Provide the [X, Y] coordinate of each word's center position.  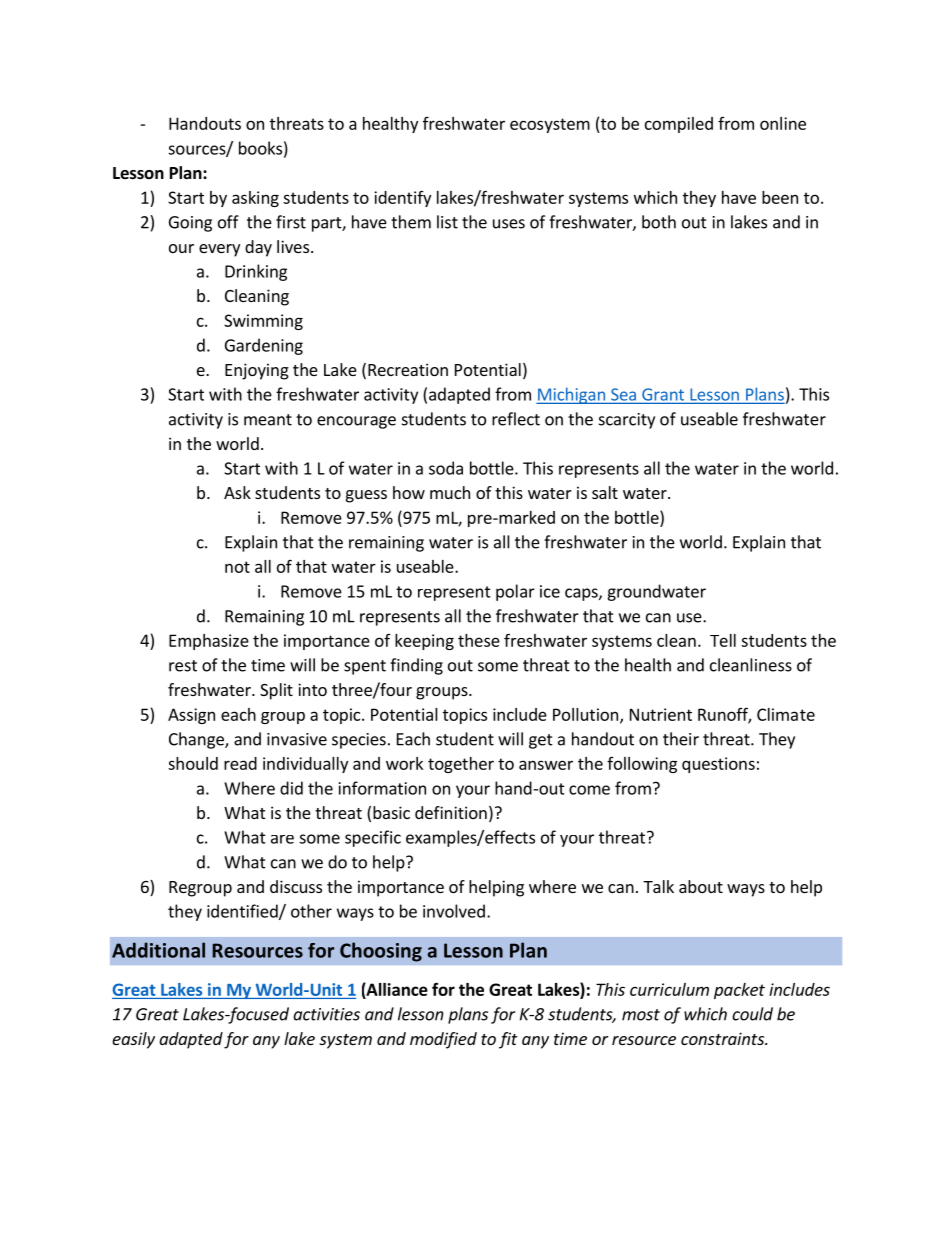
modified [443, 1040]
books [260, 148]
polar [515, 592]
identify [402, 199]
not [237, 567]
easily [133, 1040]
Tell [723, 640]
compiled [679, 125]
